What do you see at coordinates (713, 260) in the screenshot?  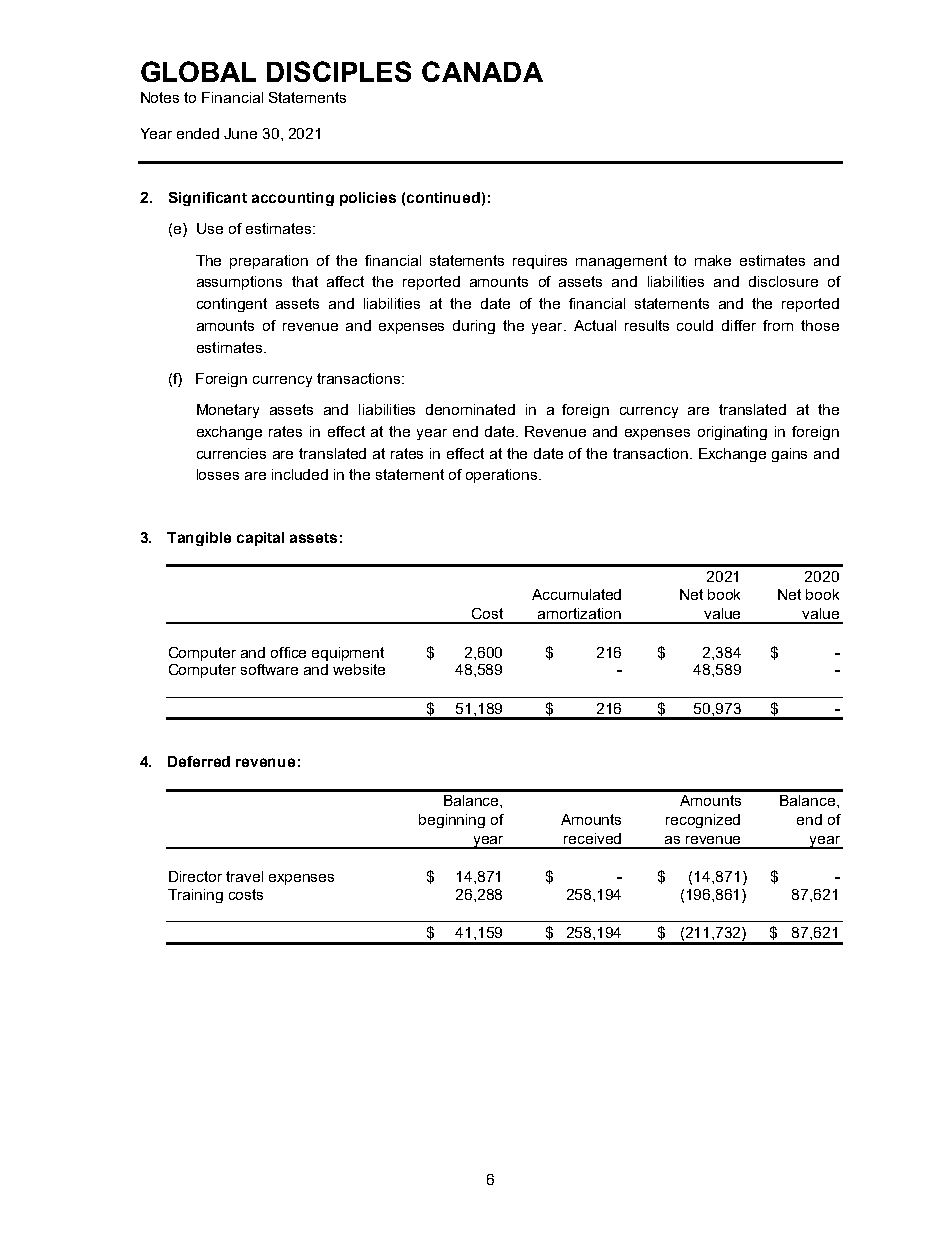 I see `make` at bounding box center [713, 260].
